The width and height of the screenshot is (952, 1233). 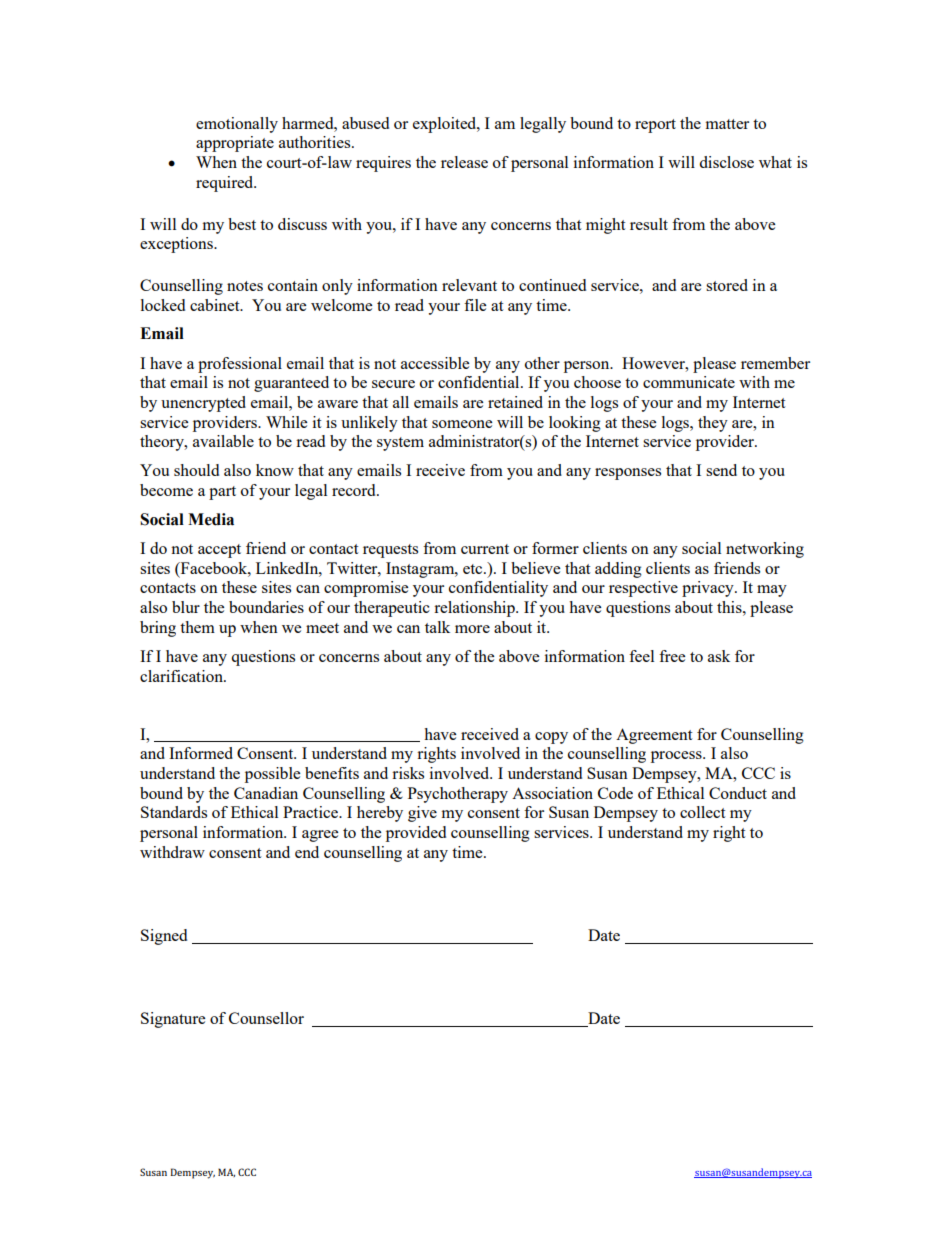 What do you see at coordinates (235, 144) in the screenshot?
I see `appropriate` at bounding box center [235, 144].
